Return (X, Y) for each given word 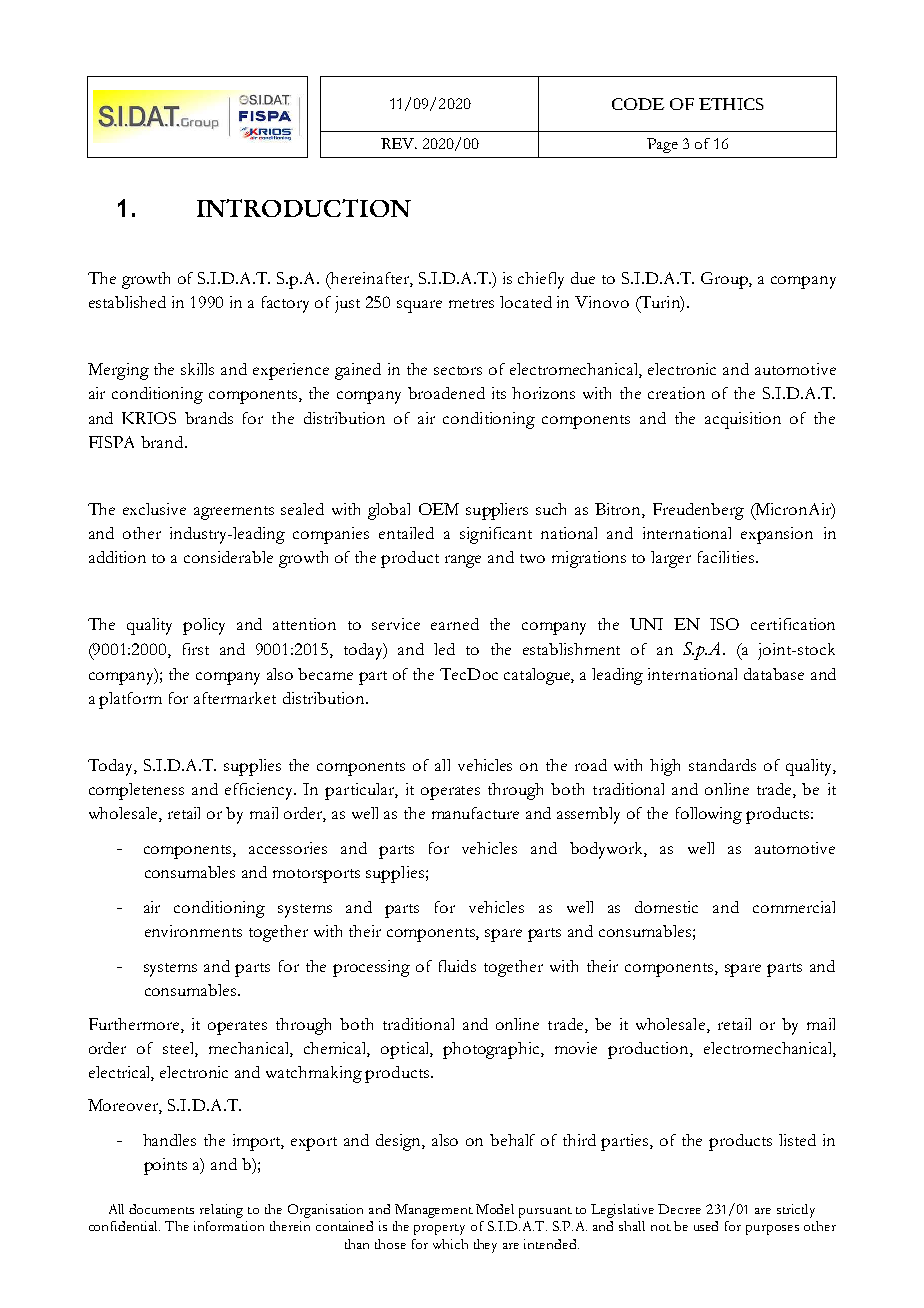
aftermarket (235, 698)
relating (221, 1211)
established (127, 302)
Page (662, 145)
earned (455, 624)
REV (399, 143)
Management (434, 1211)
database (774, 674)
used (706, 1226)
